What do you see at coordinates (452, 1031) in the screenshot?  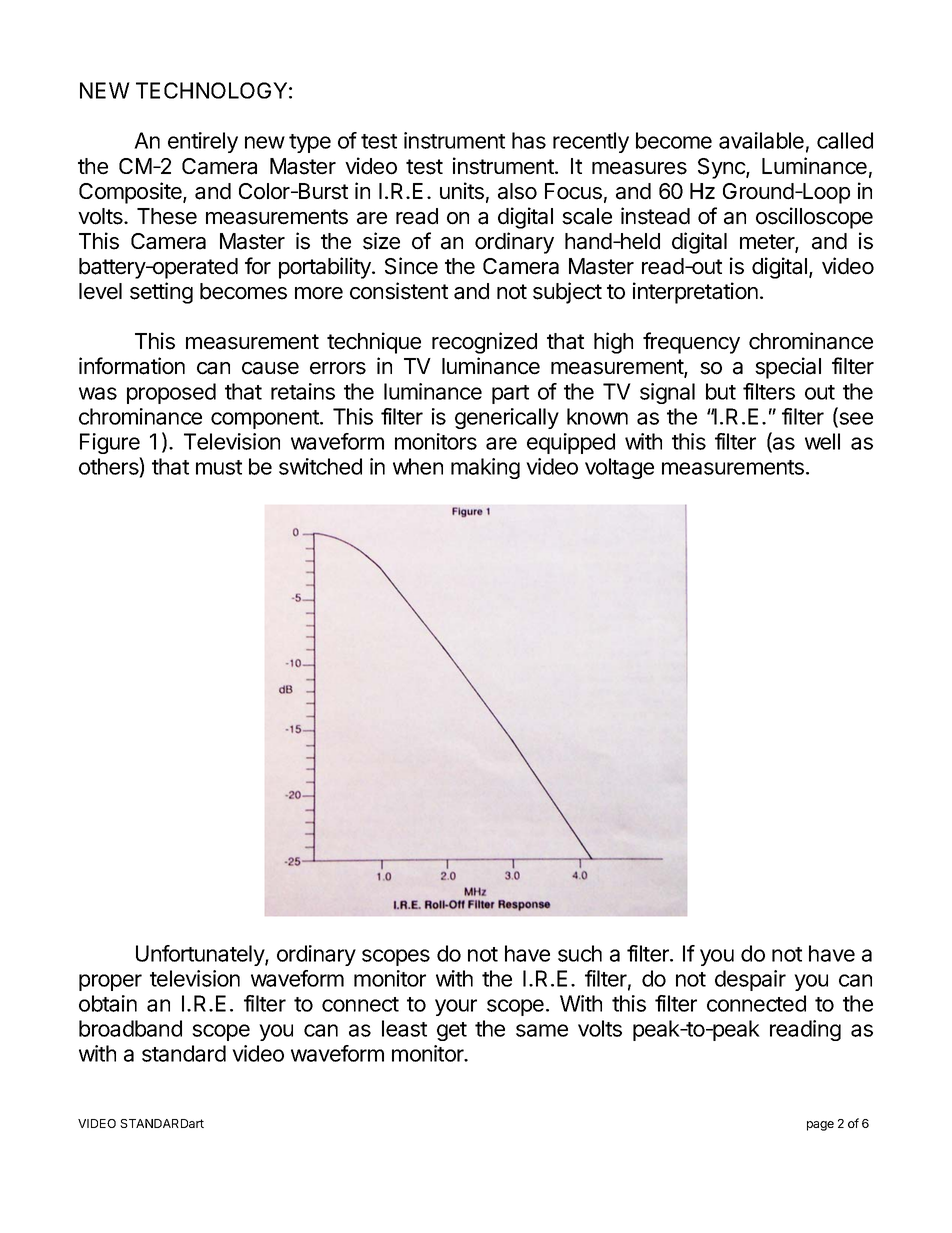 I see `get` at bounding box center [452, 1031].
